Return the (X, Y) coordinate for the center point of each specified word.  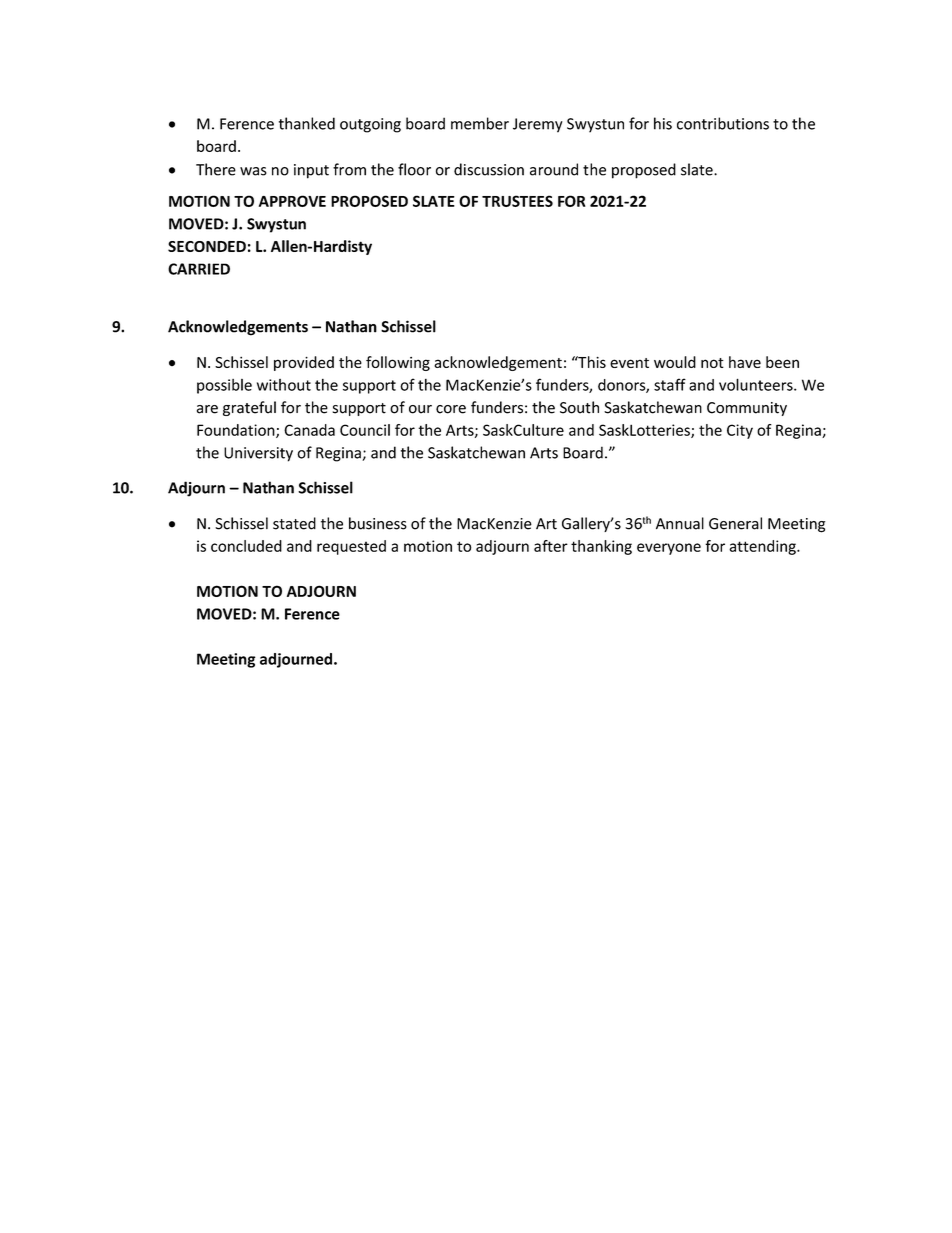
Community (747, 409)
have (745, 362)
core (451, 409)
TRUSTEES (517, 201)
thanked (307, 123)
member (480, 123)
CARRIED (199, 269)
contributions (723, 123)
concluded (246, 546)
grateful (249, 408)
